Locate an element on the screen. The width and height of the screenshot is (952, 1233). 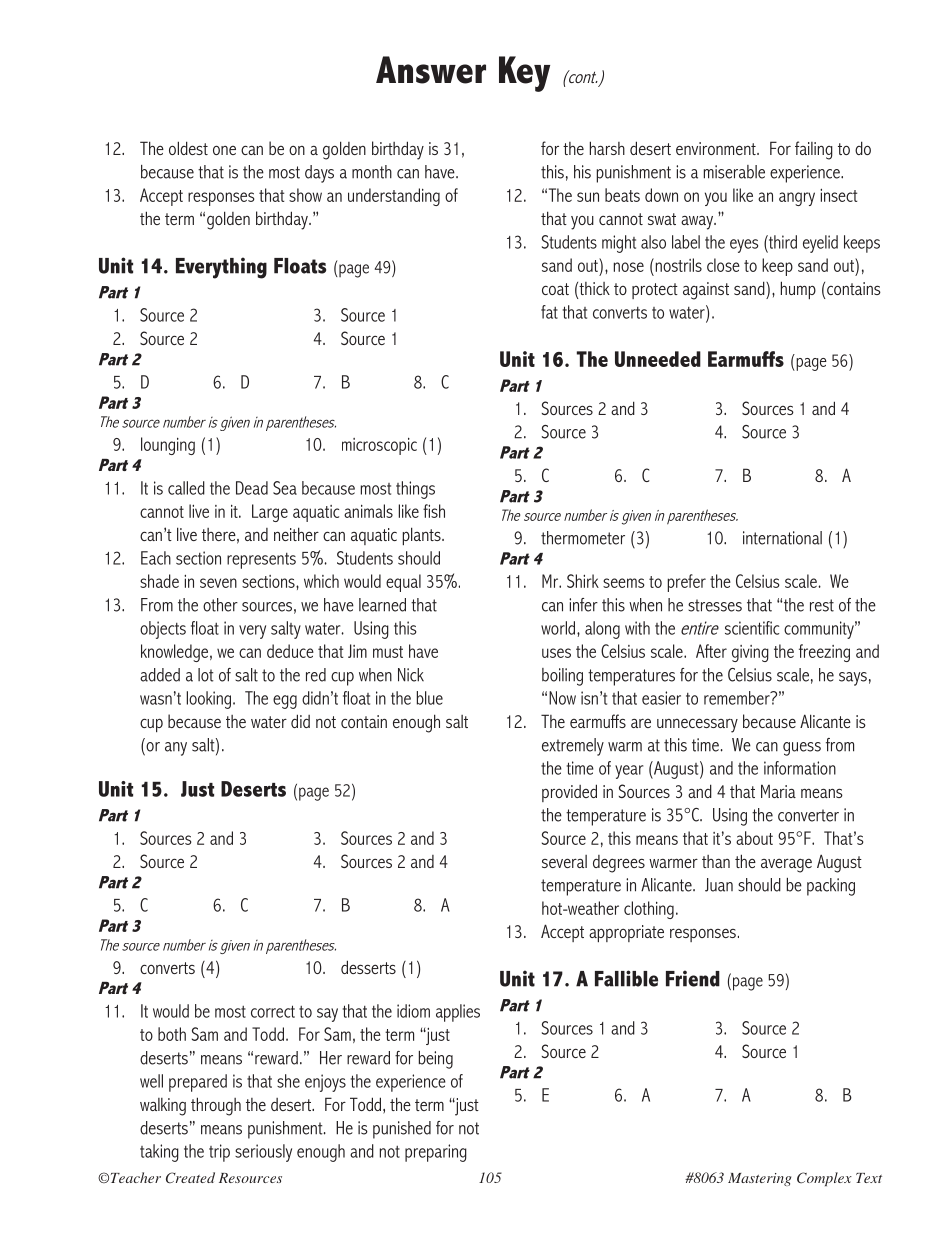
scientific is located at coordinates (752, 628).
